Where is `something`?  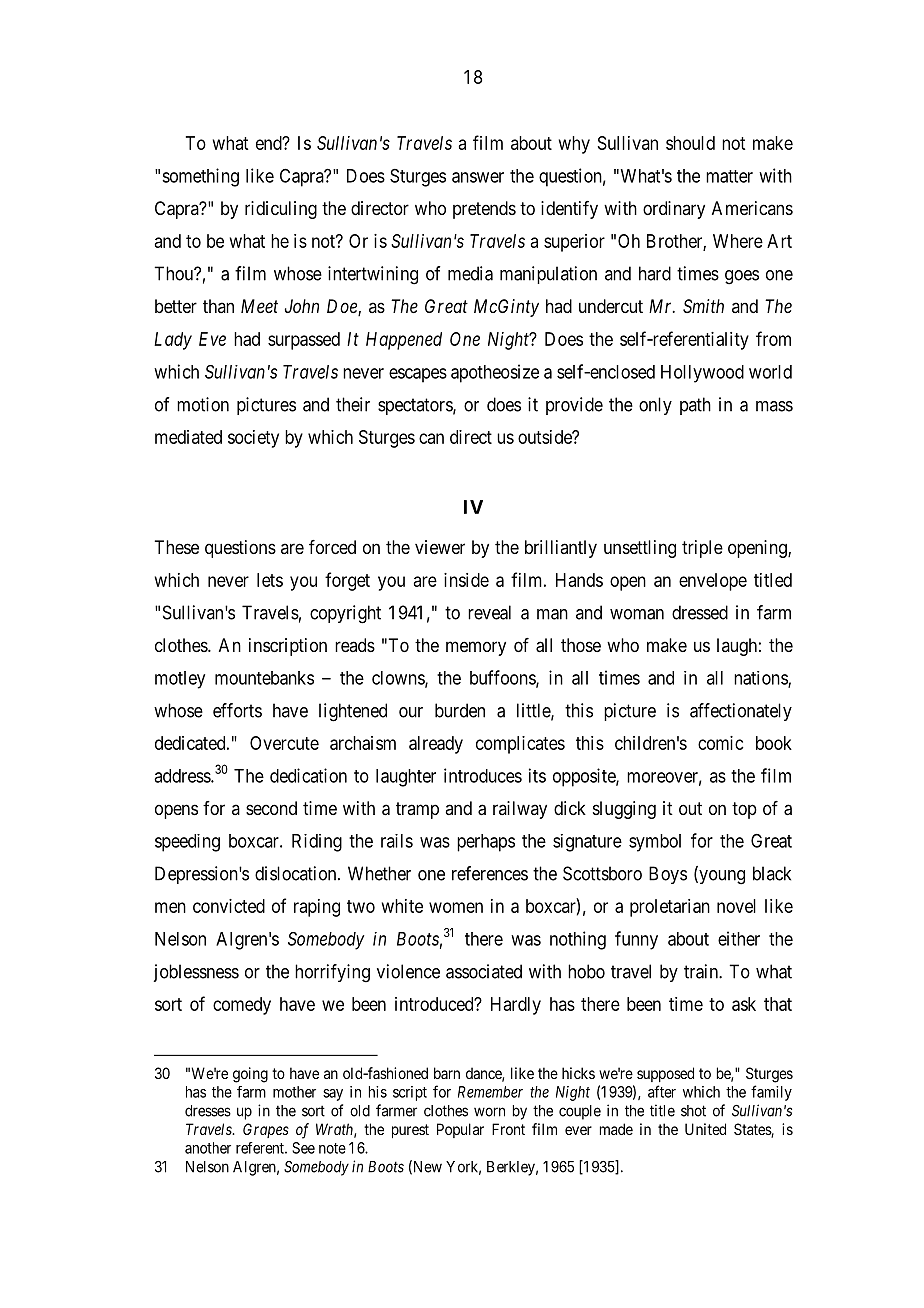
something is located at coordinates (200, 177).
